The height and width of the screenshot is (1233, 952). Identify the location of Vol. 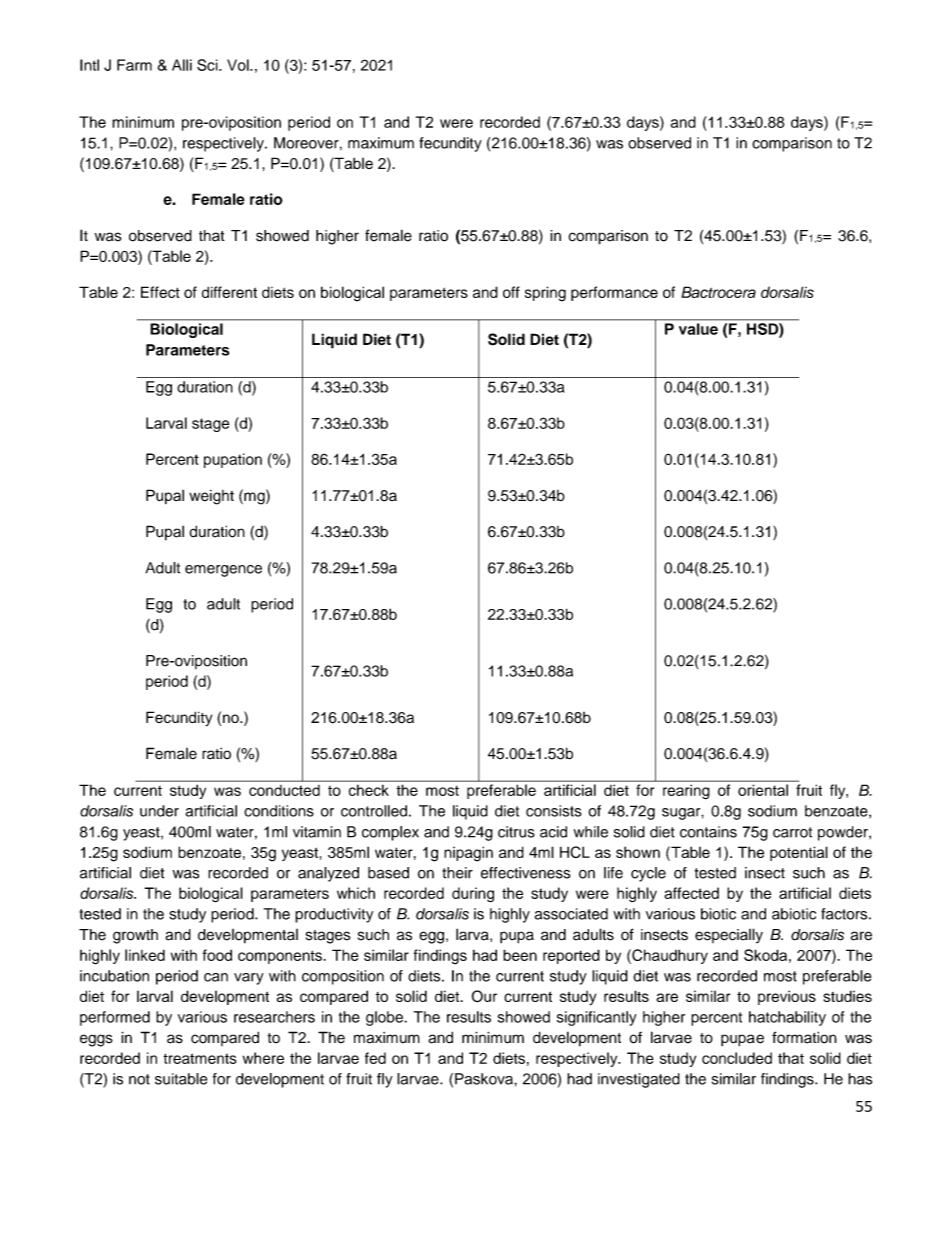
(239, 65).
